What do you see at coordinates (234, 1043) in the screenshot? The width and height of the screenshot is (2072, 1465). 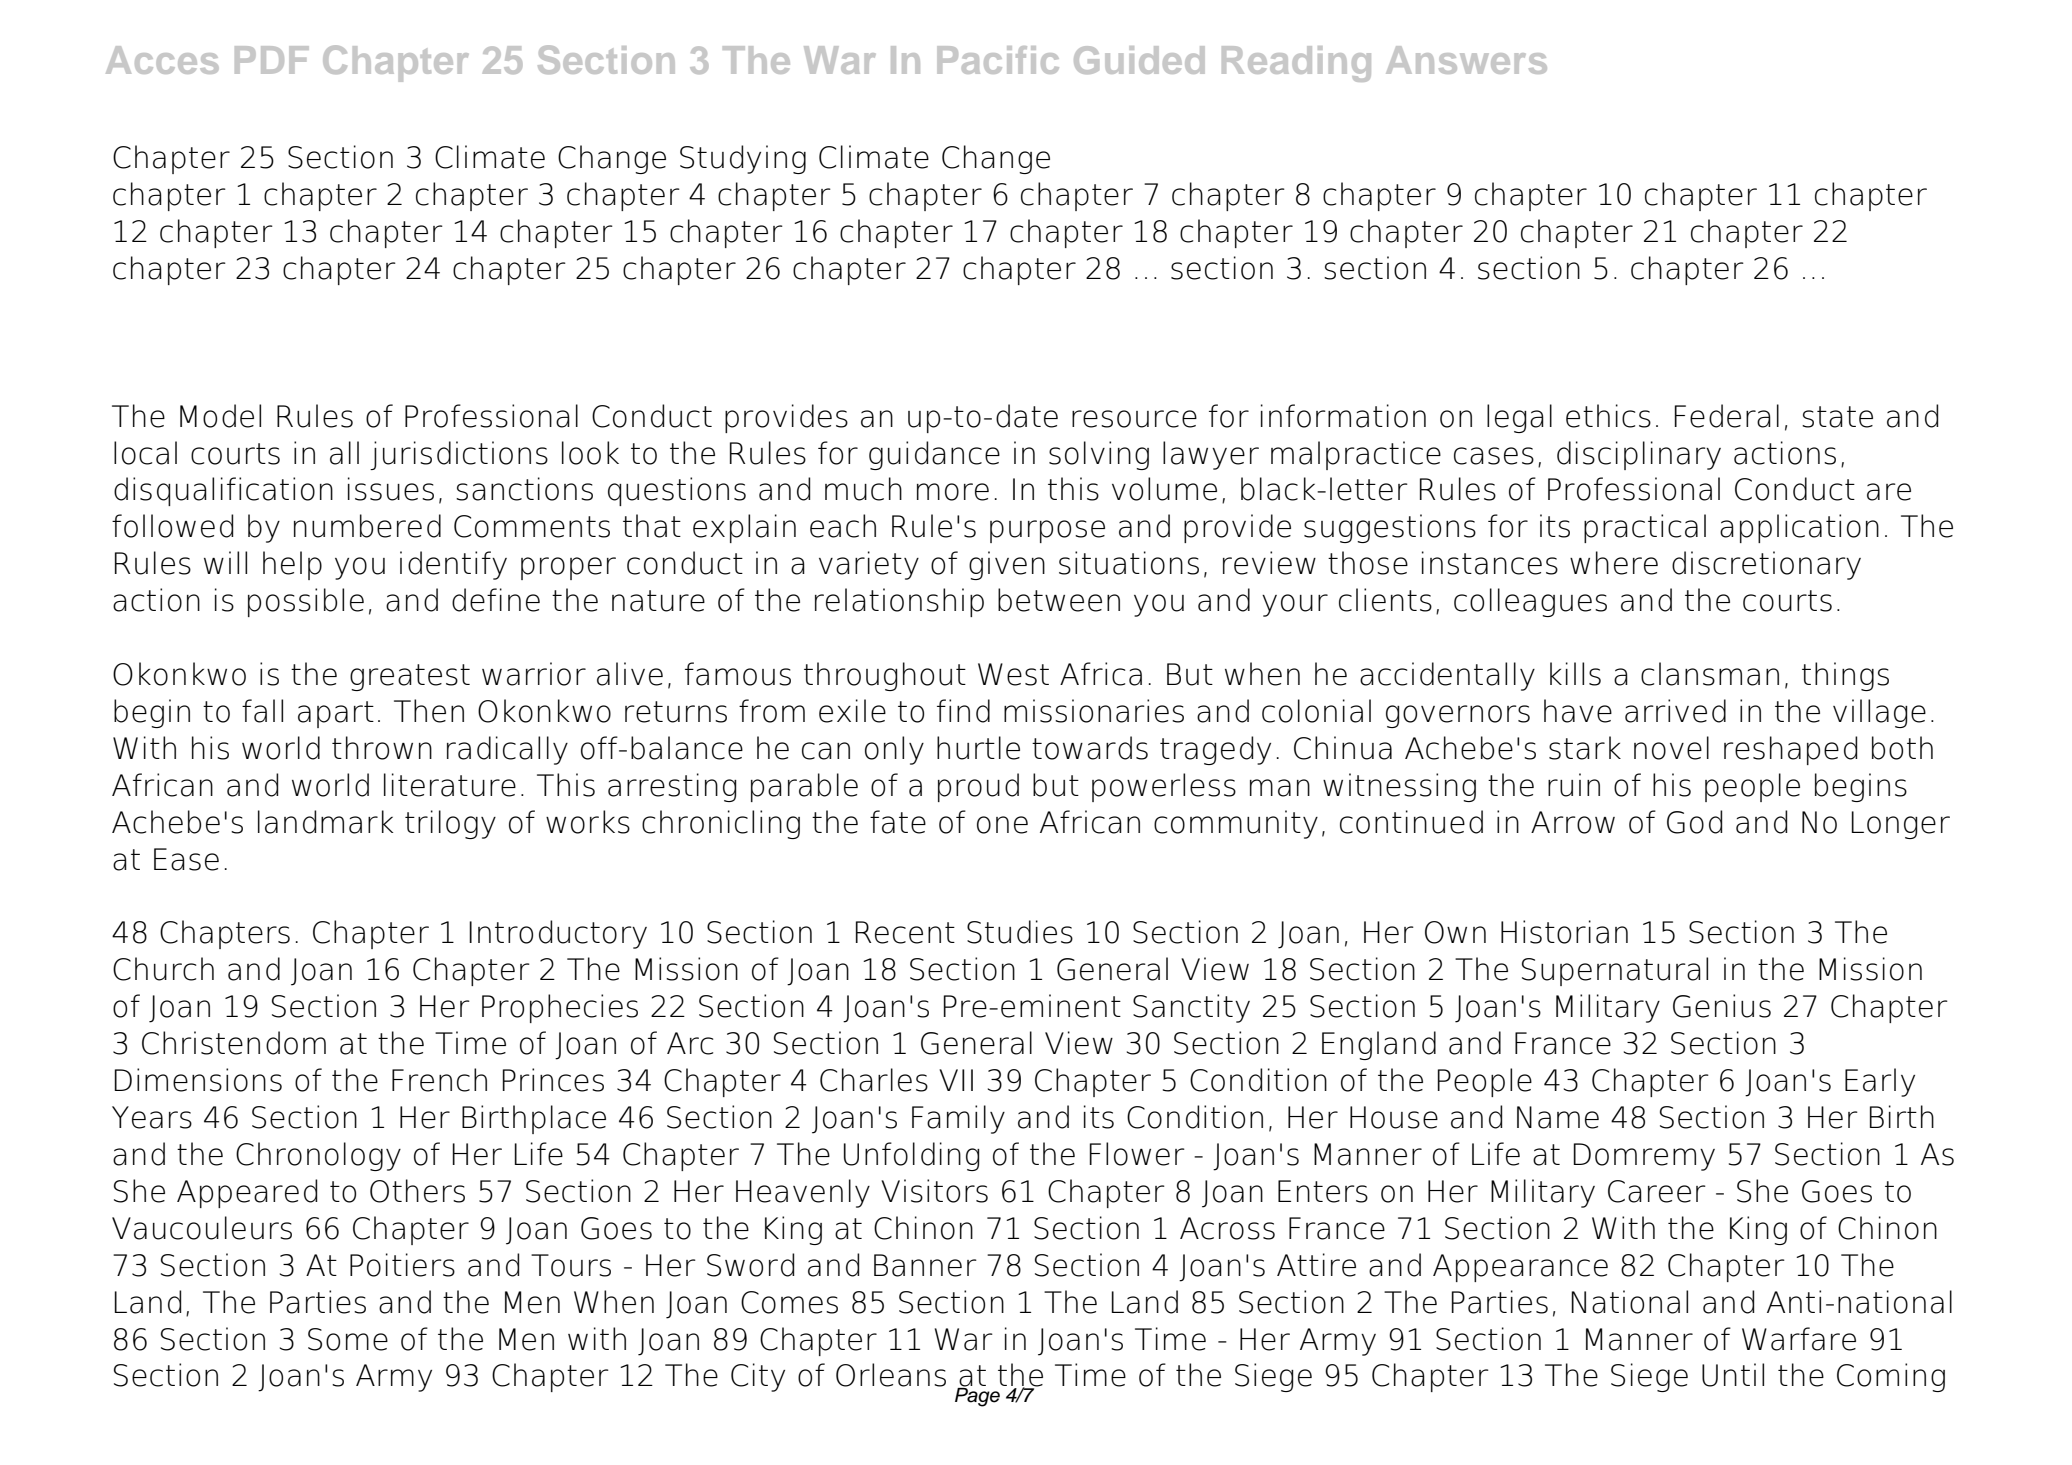 I see `Christendom` at bounding box center [234, 1043].
